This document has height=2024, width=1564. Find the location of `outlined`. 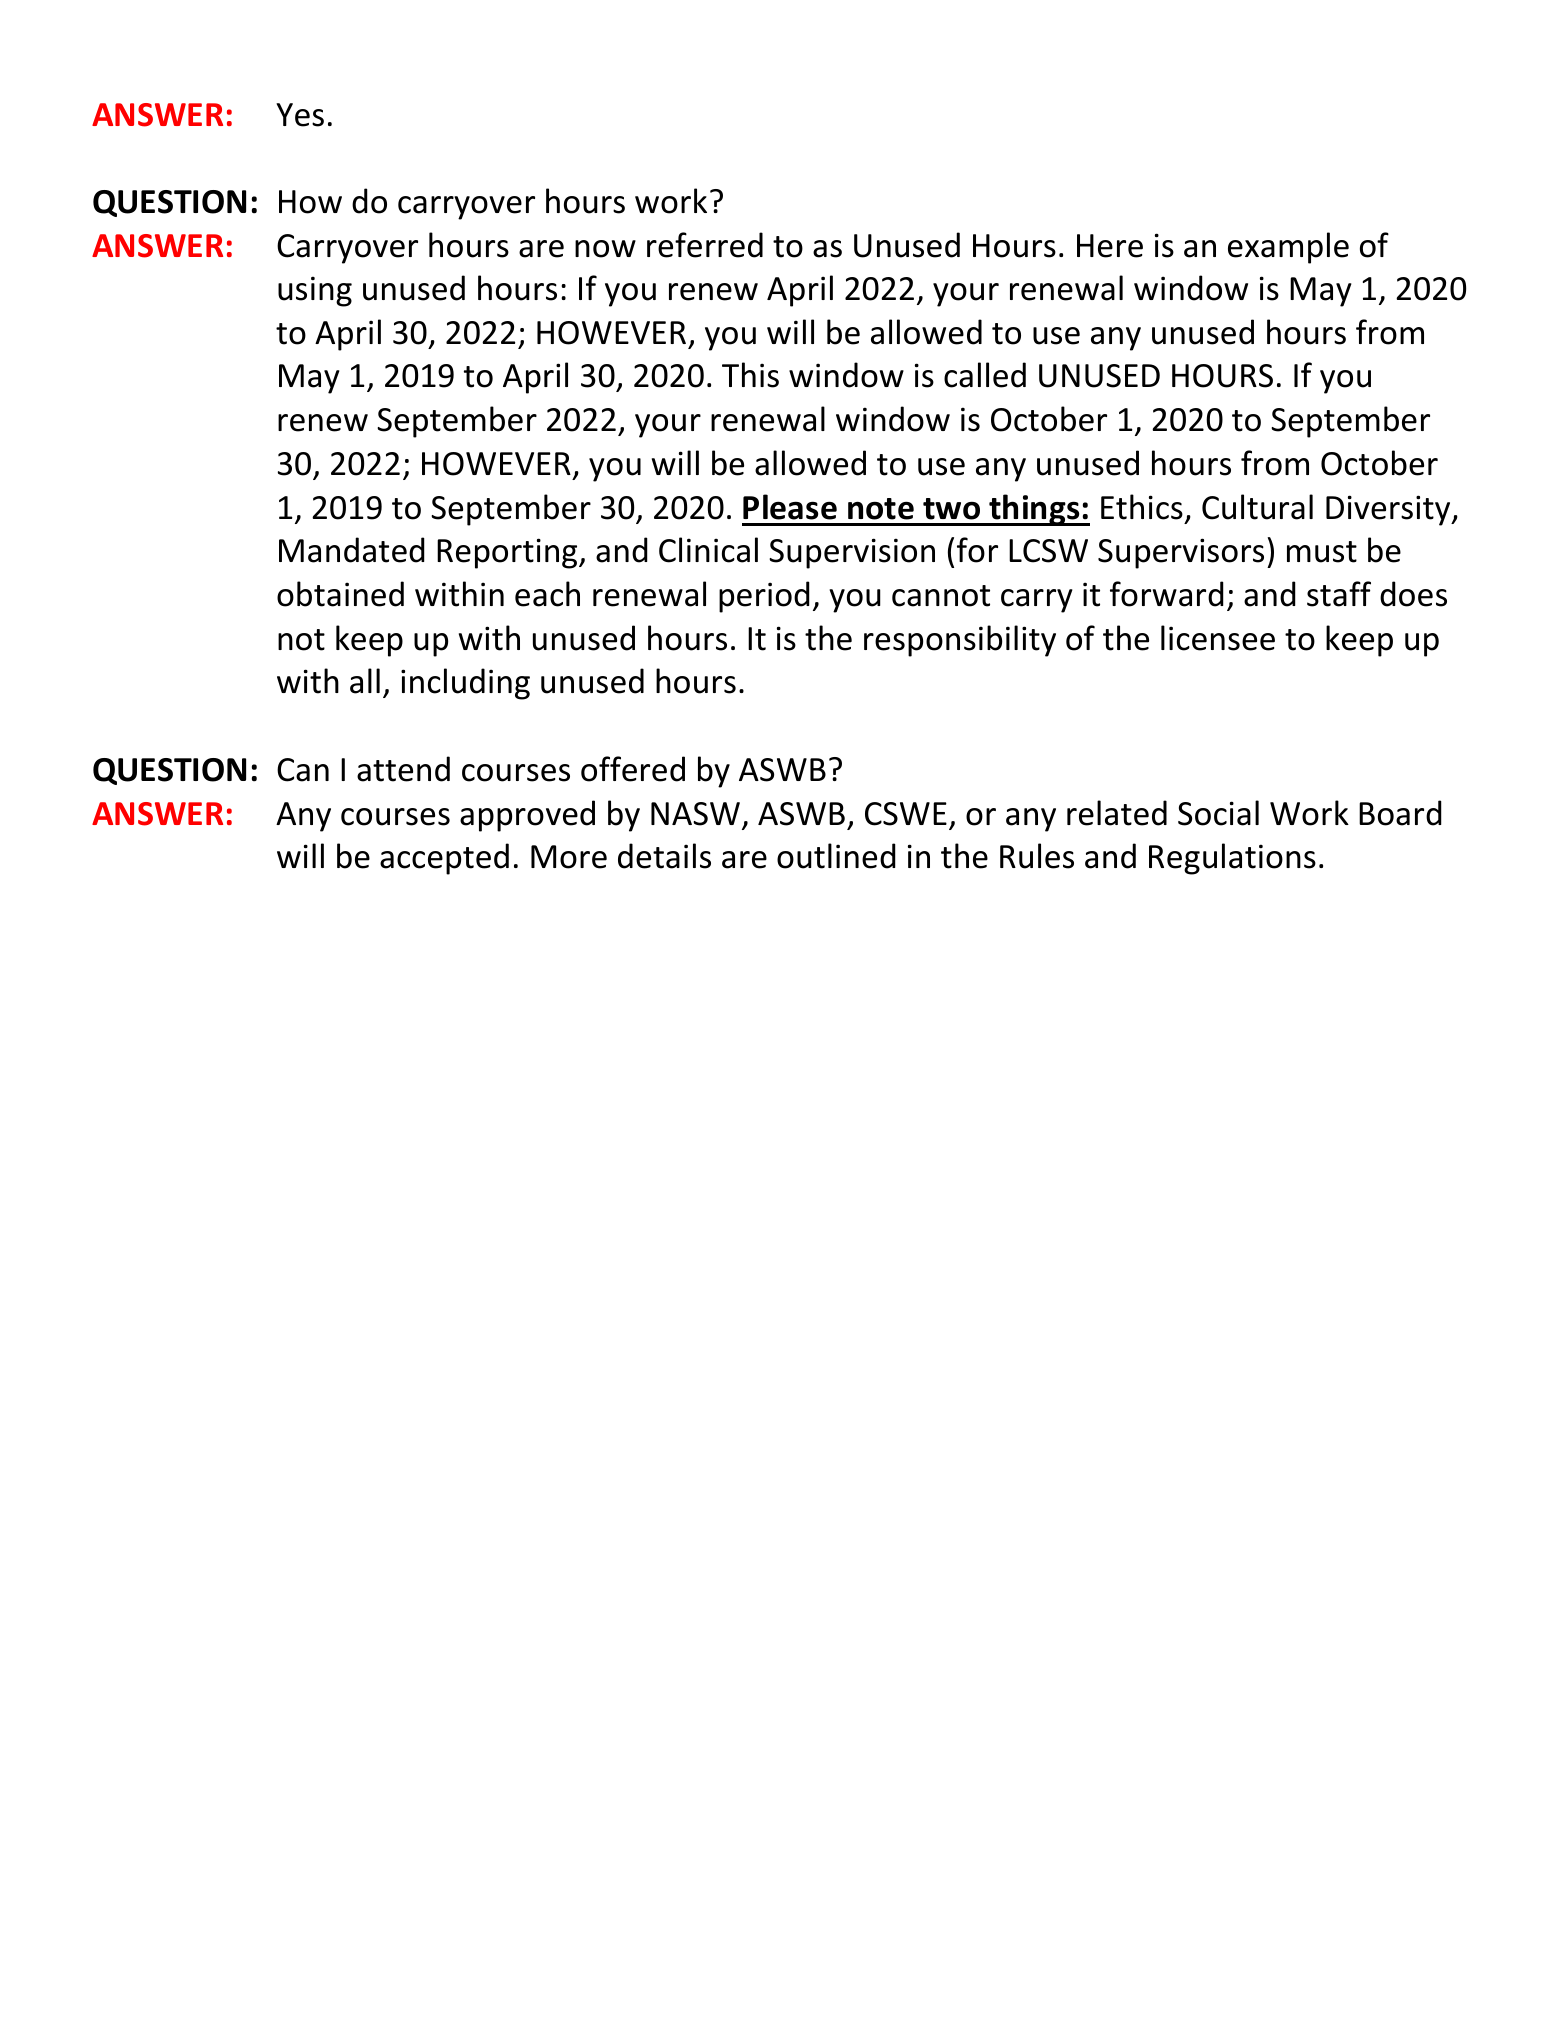

outlined is located at coordinates (836, 856).
